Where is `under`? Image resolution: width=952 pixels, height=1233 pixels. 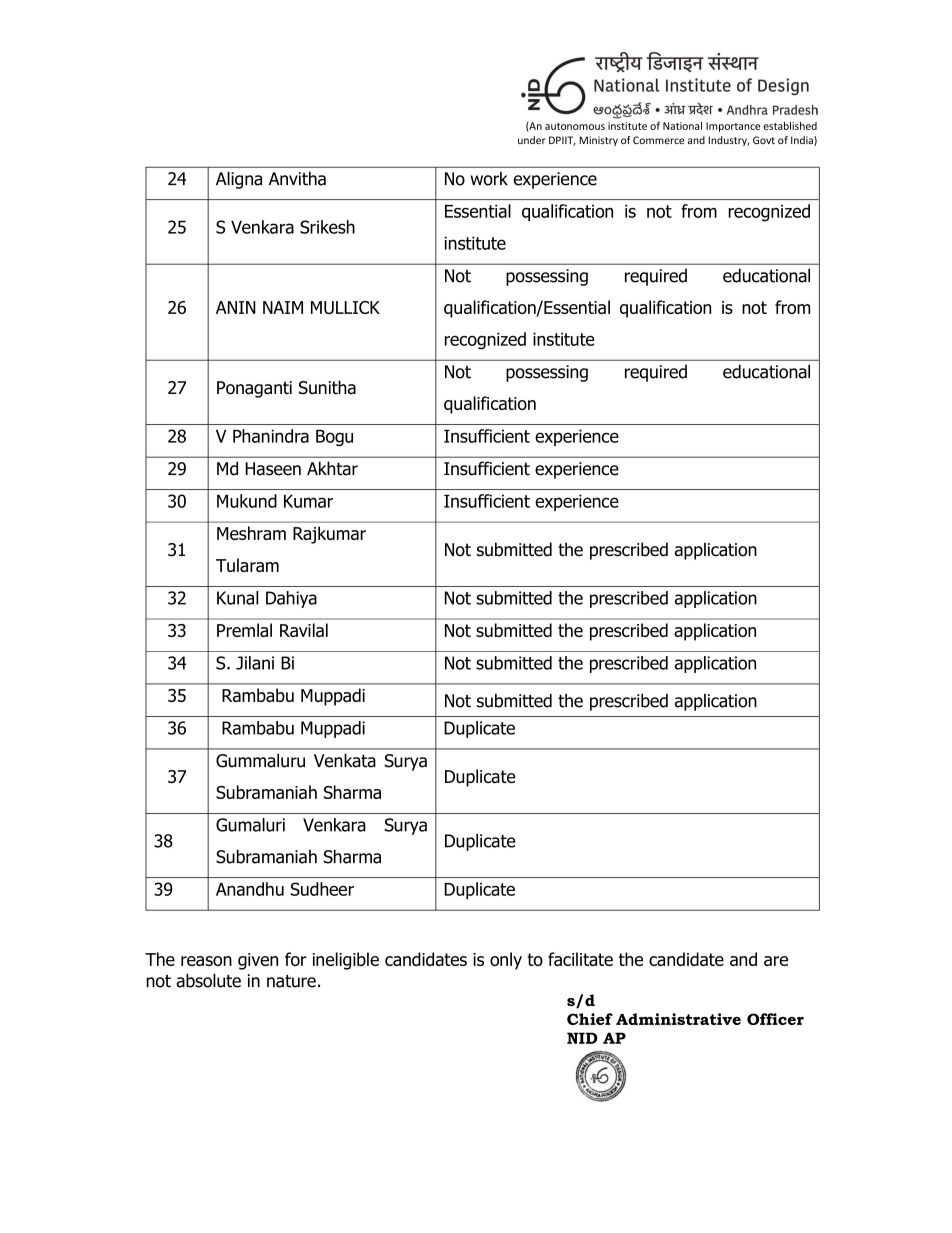 under is located at coordinates (532, 140).
